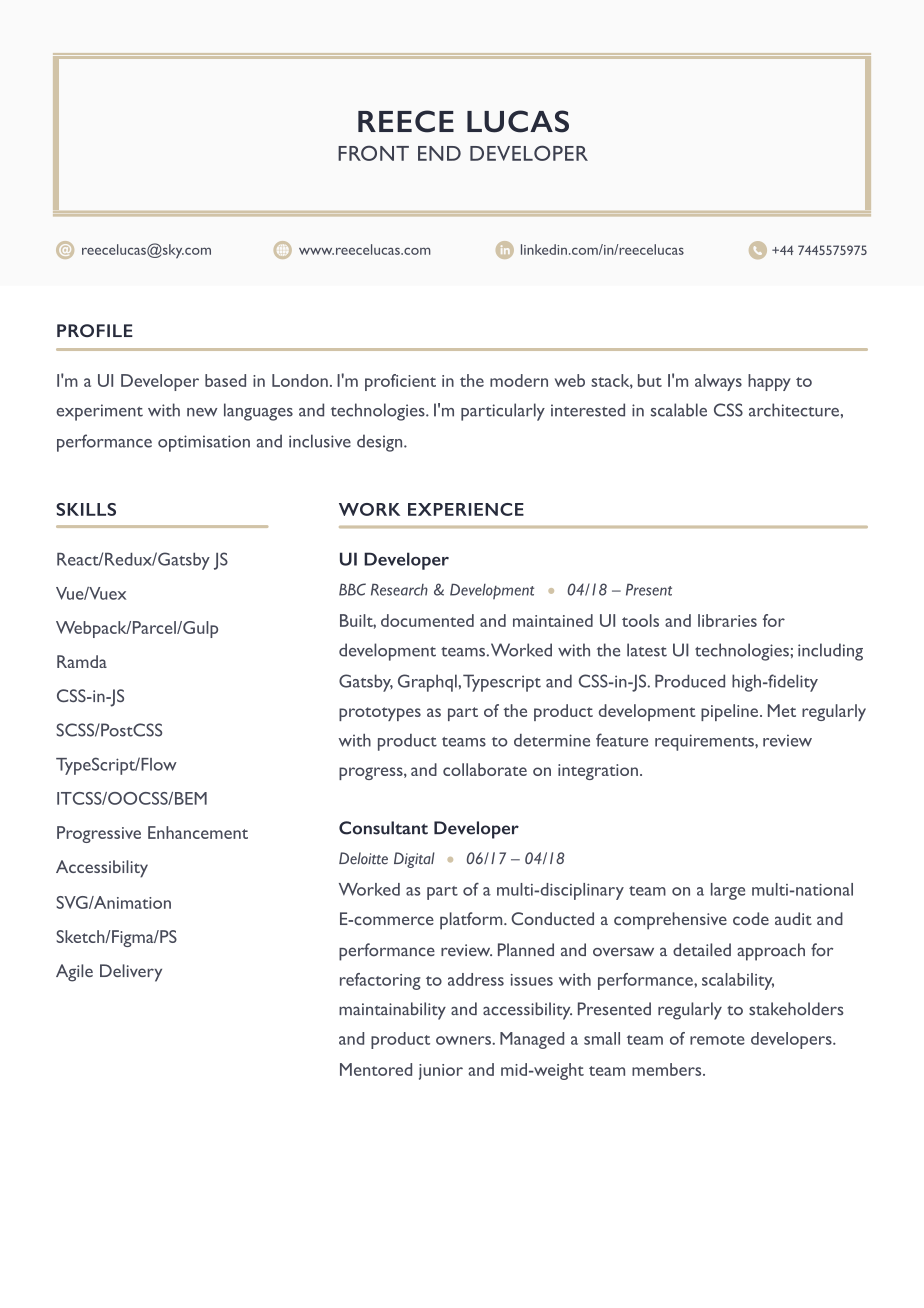 The width and height of the document is (924, 1308). What do you see at coordinates (463, 1040) in the document?
I see `owners` at bounding box center [463, 1040].
